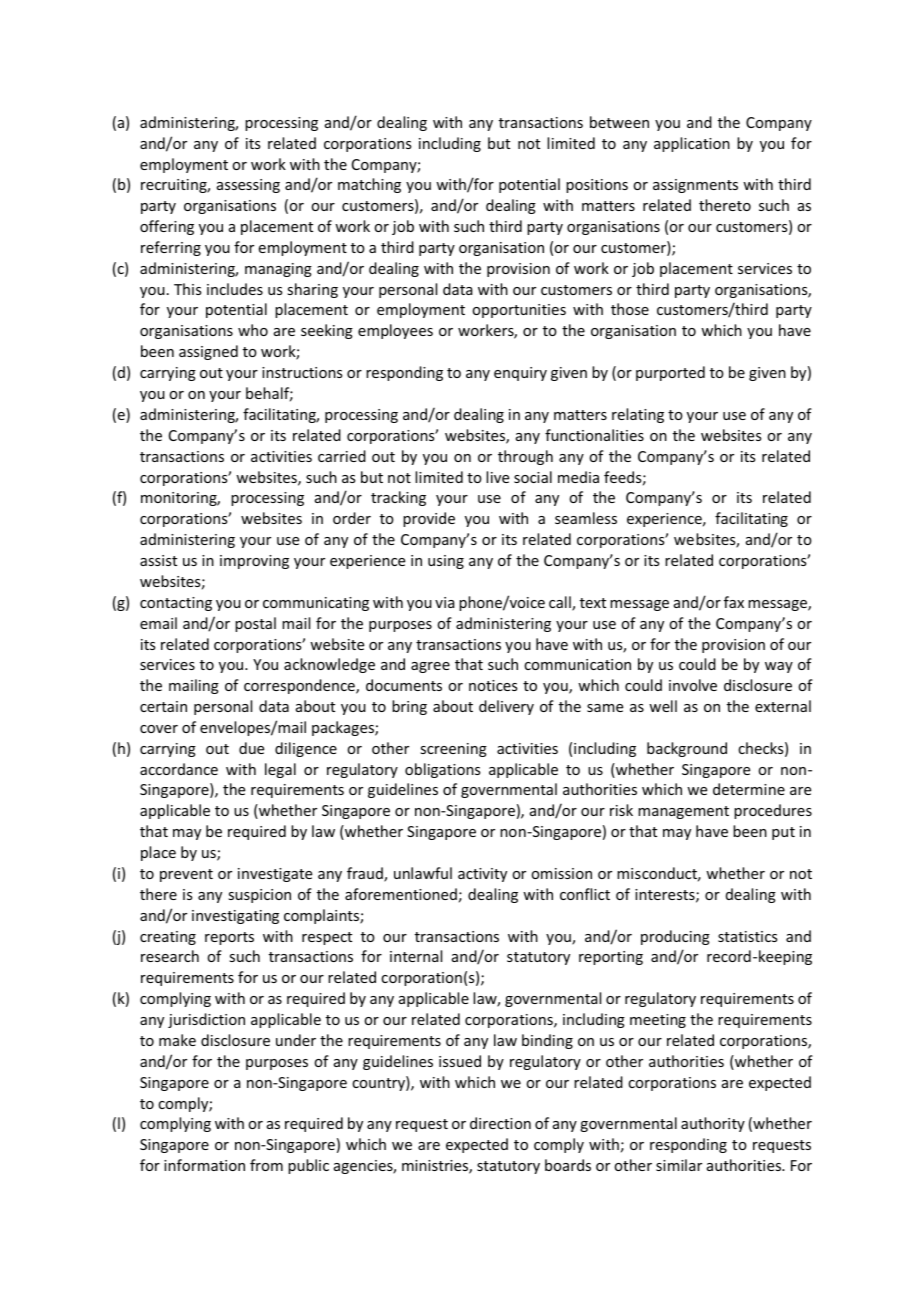 Image resolution: width=924 pixels, height=1308 pixels. What do you see at coordinates (369, 185) in the screenshot?
I see `matching` at bounding box center [369, 185].
